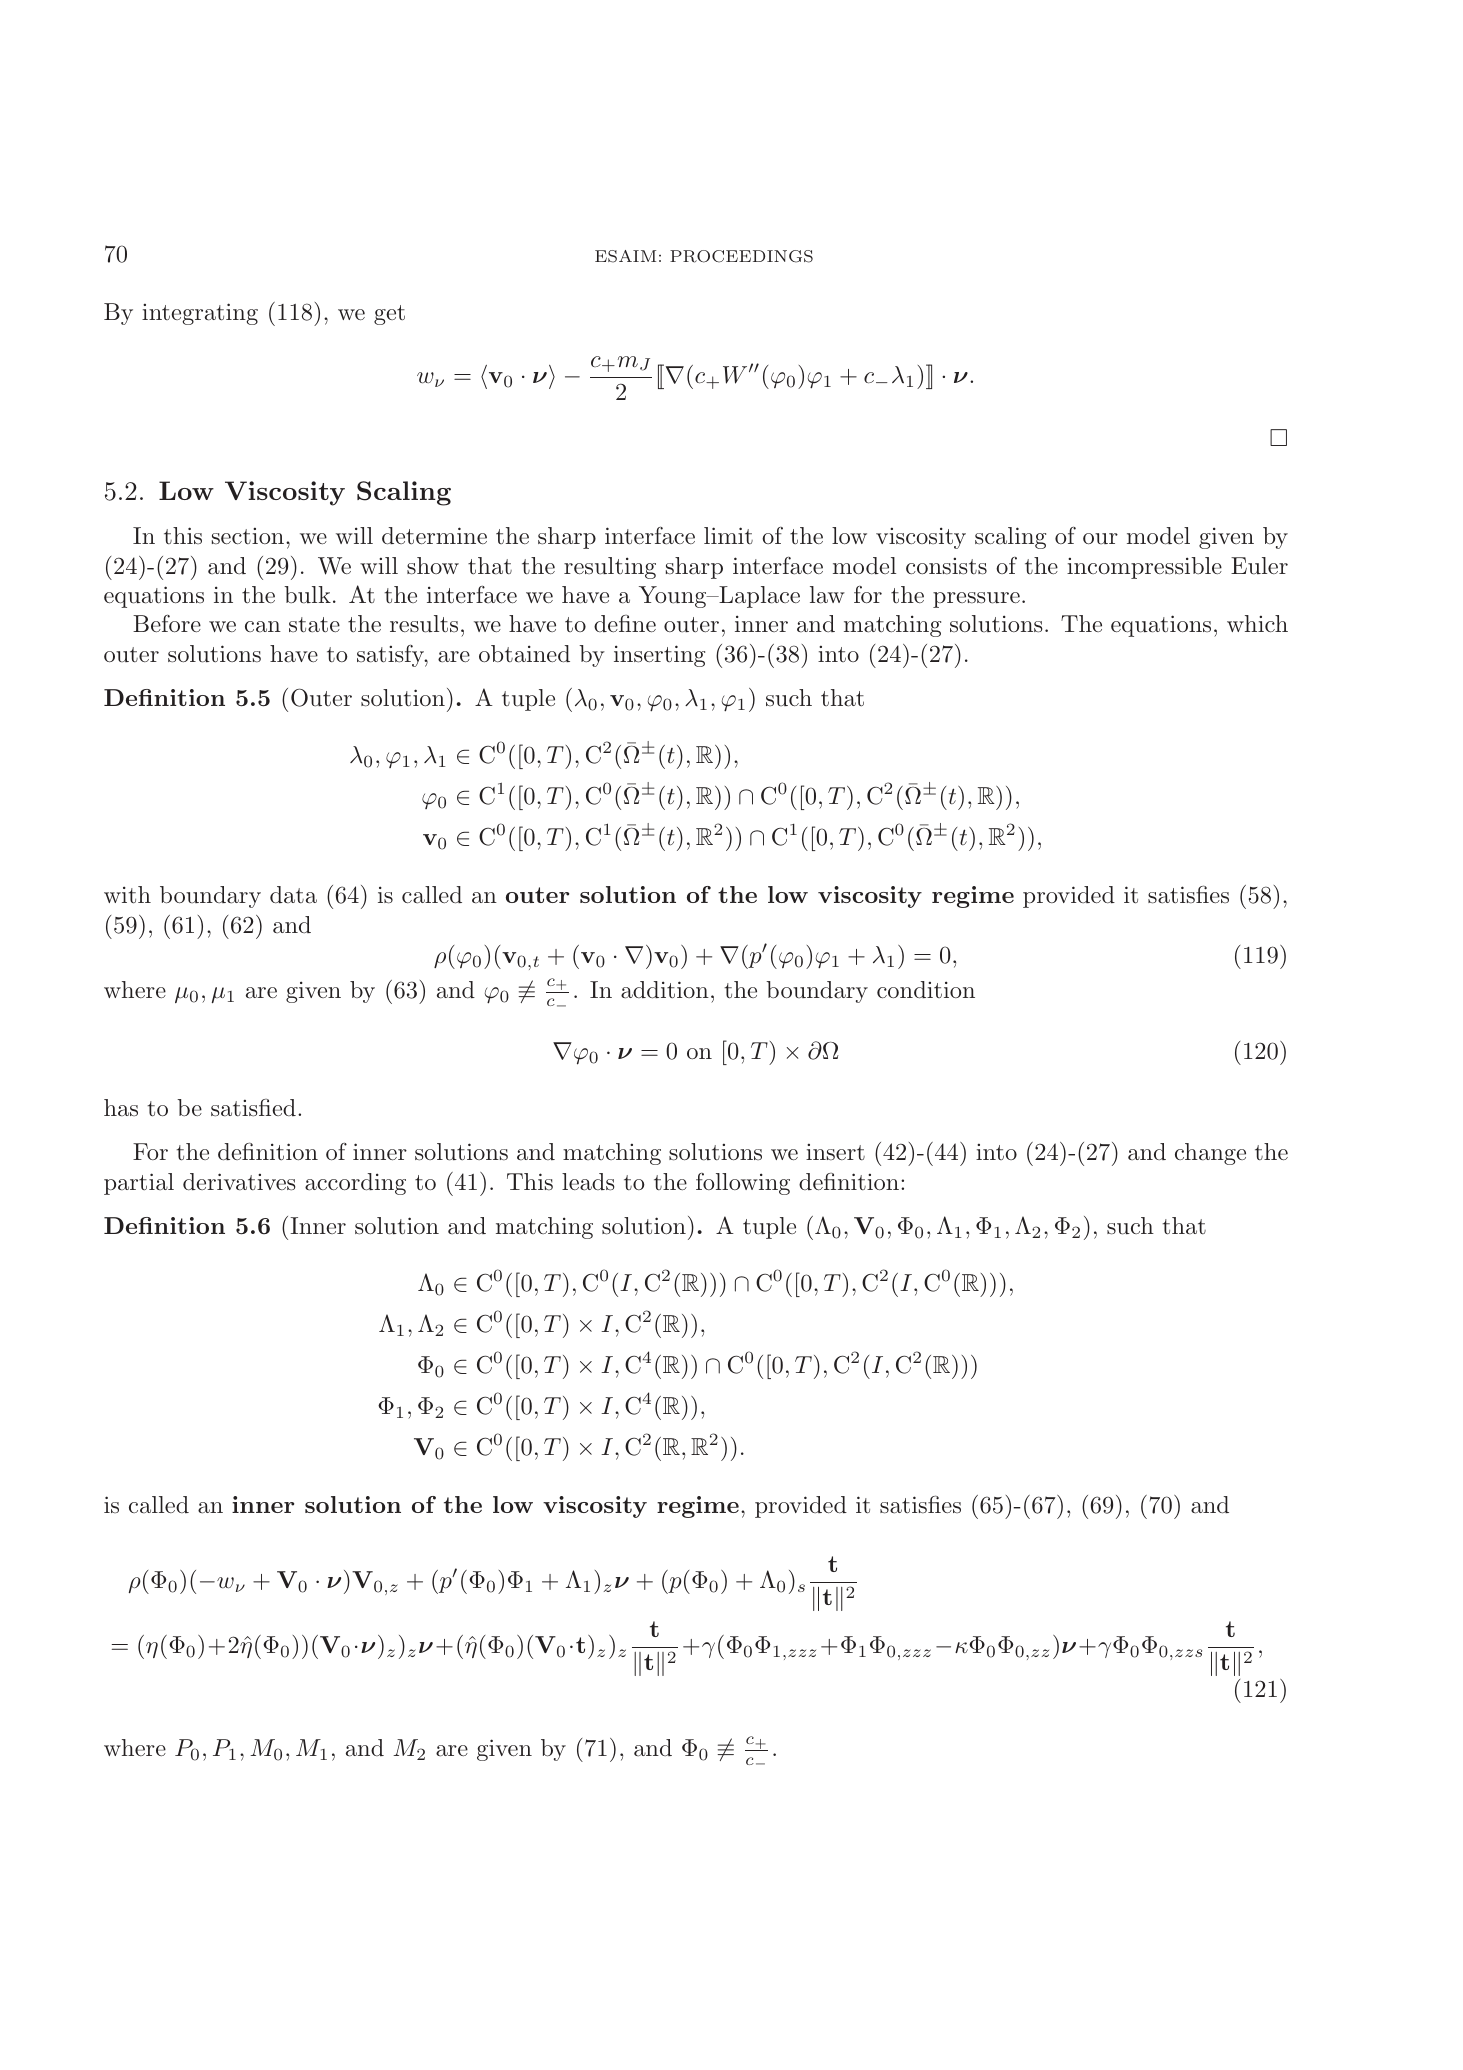 Image resolution: width=1463 pixels, height=2070 pixels. I want to click on data, so click(293, 895).
